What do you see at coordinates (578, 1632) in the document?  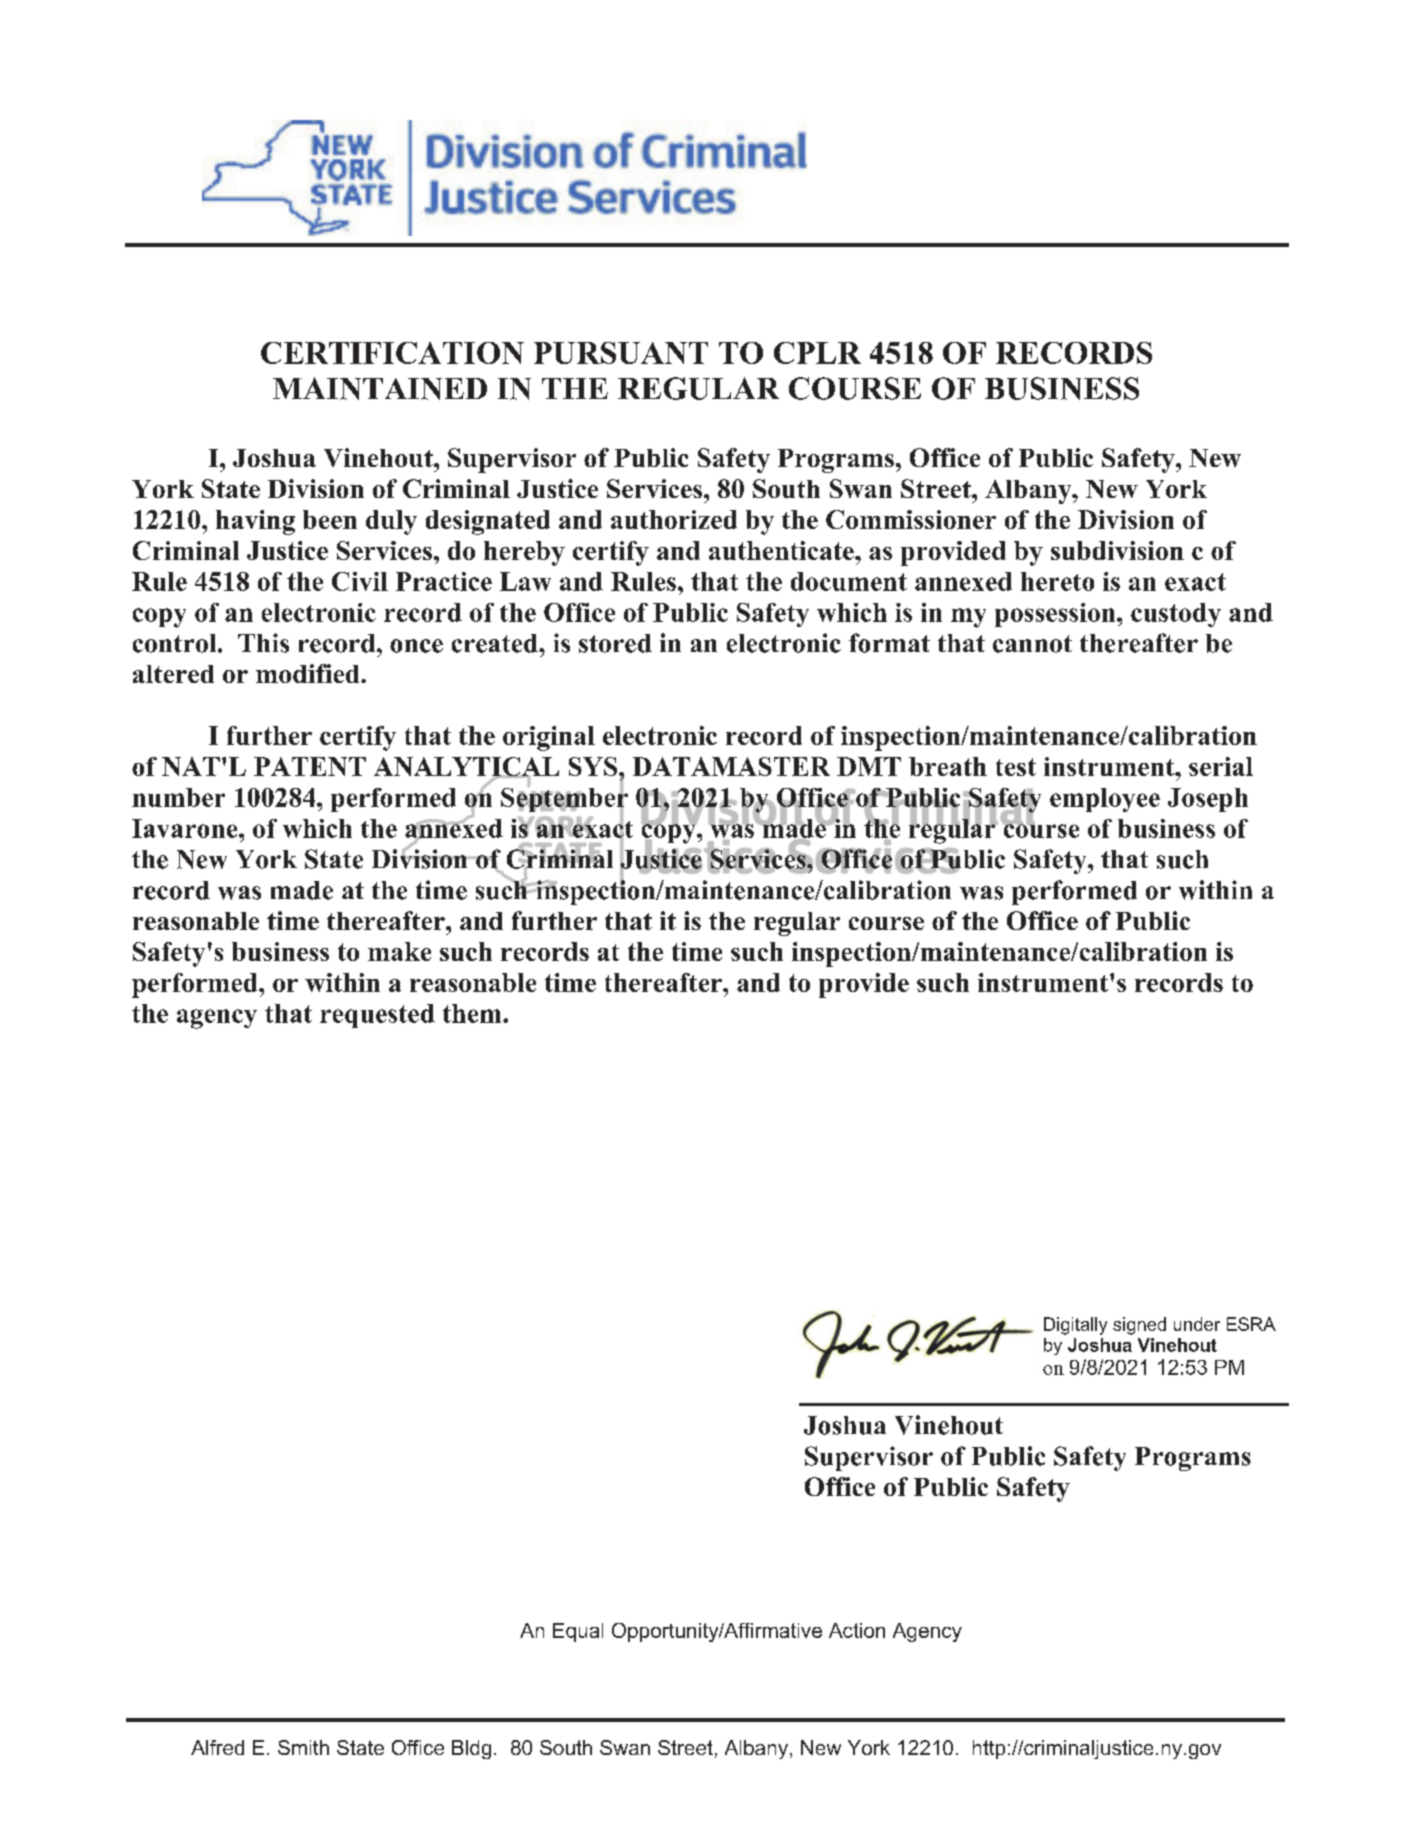 I see `Equal` at bounding box center [578, 1632].
